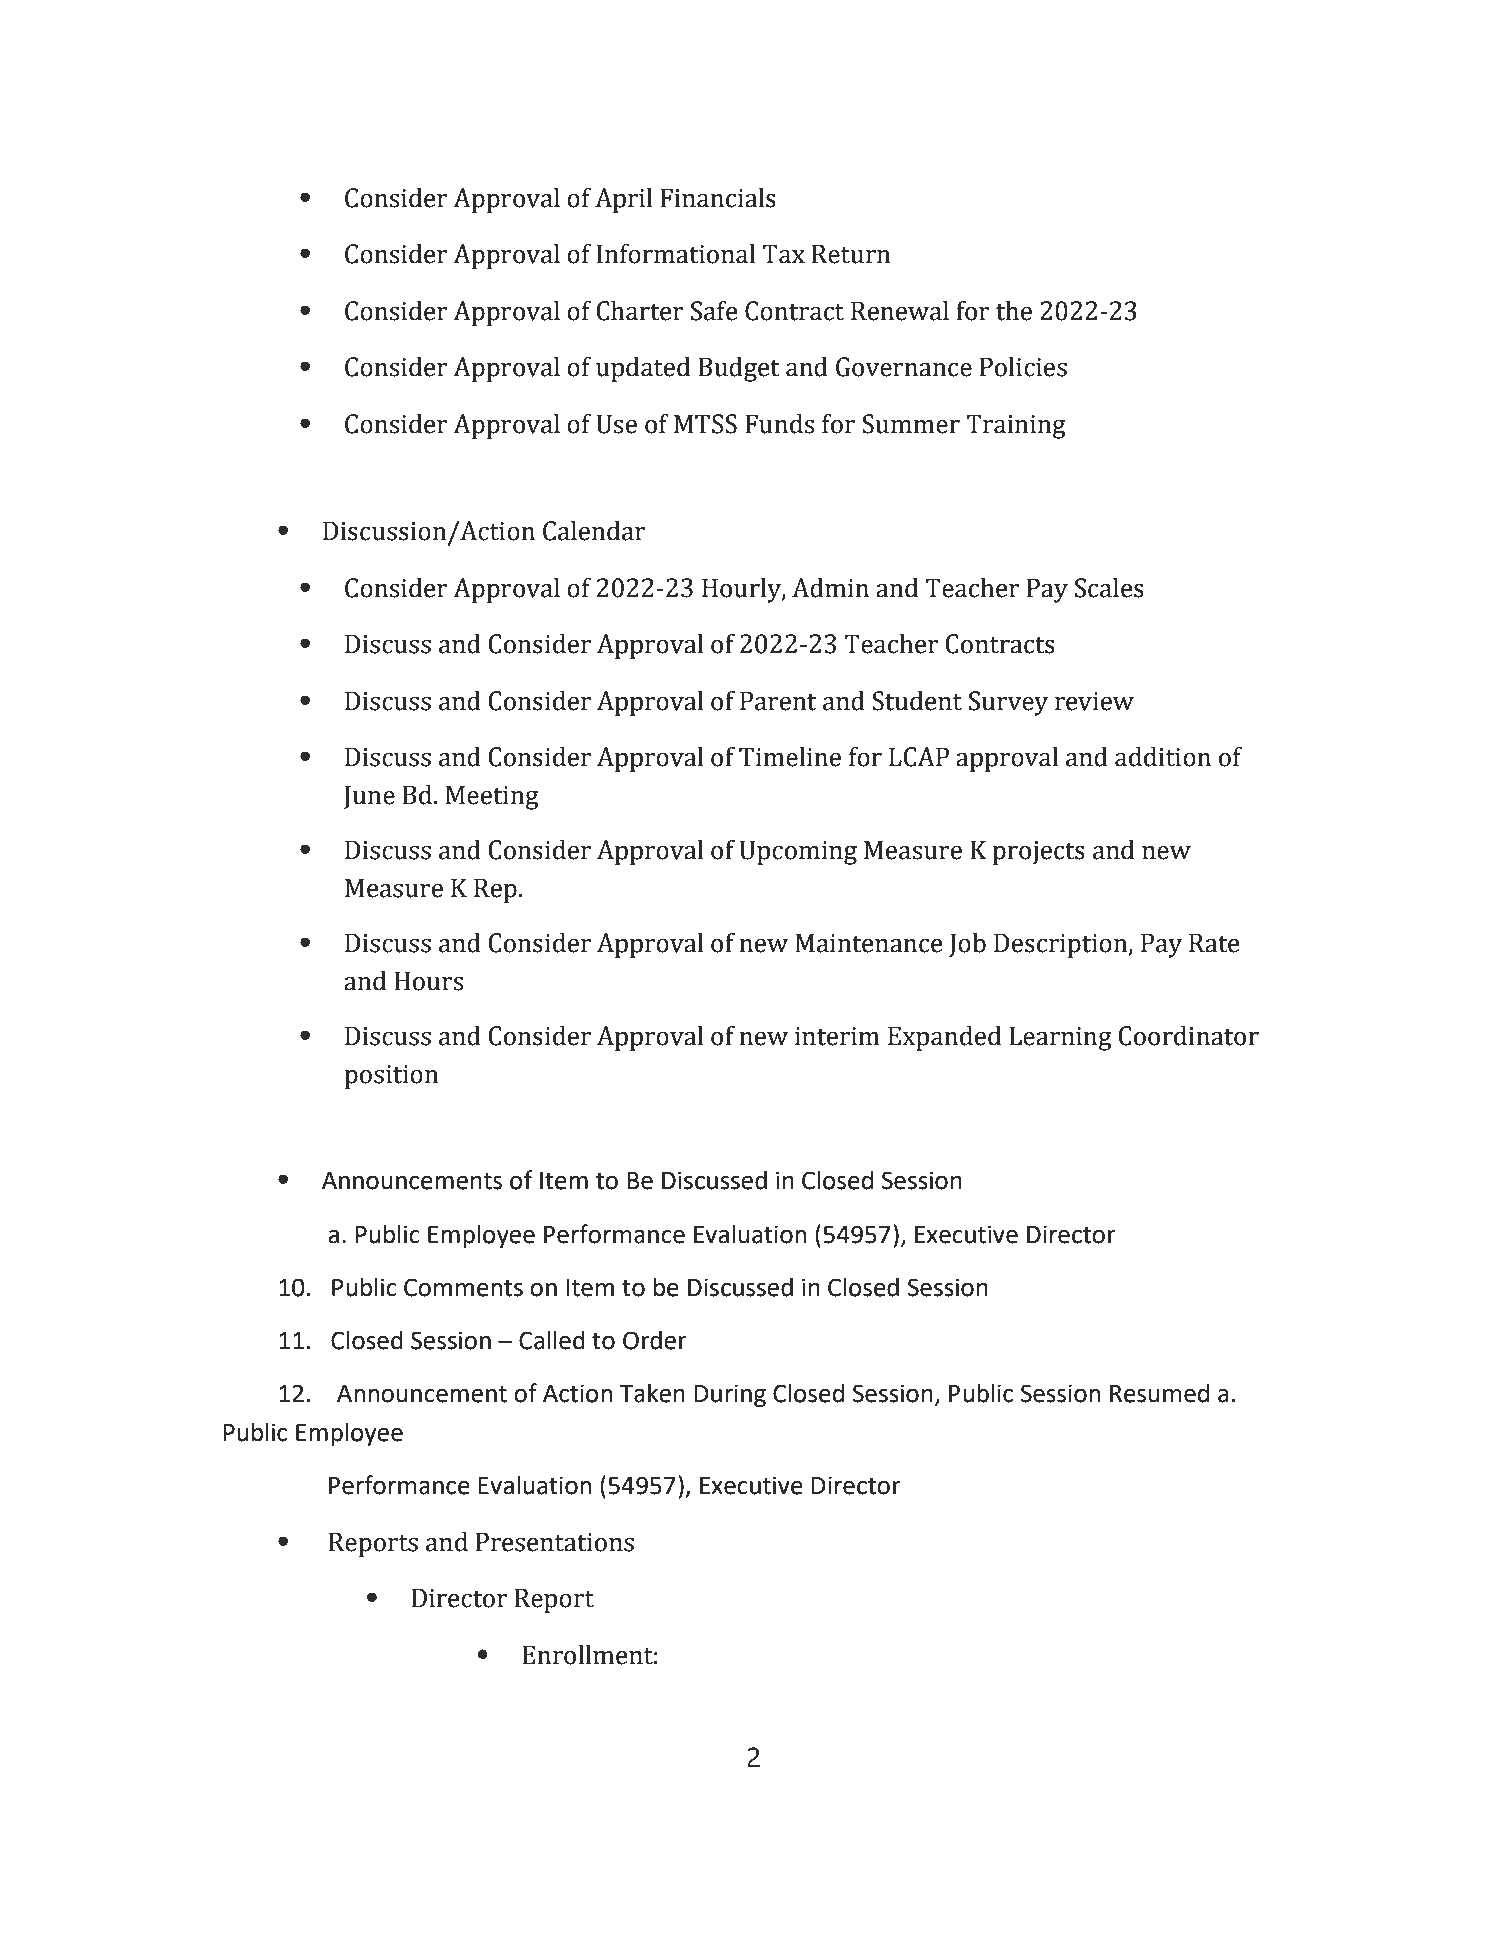  What do you see at coordinates (778, 701) in the screenshot?
I see `Parent` at bounding box center [778, 701].
